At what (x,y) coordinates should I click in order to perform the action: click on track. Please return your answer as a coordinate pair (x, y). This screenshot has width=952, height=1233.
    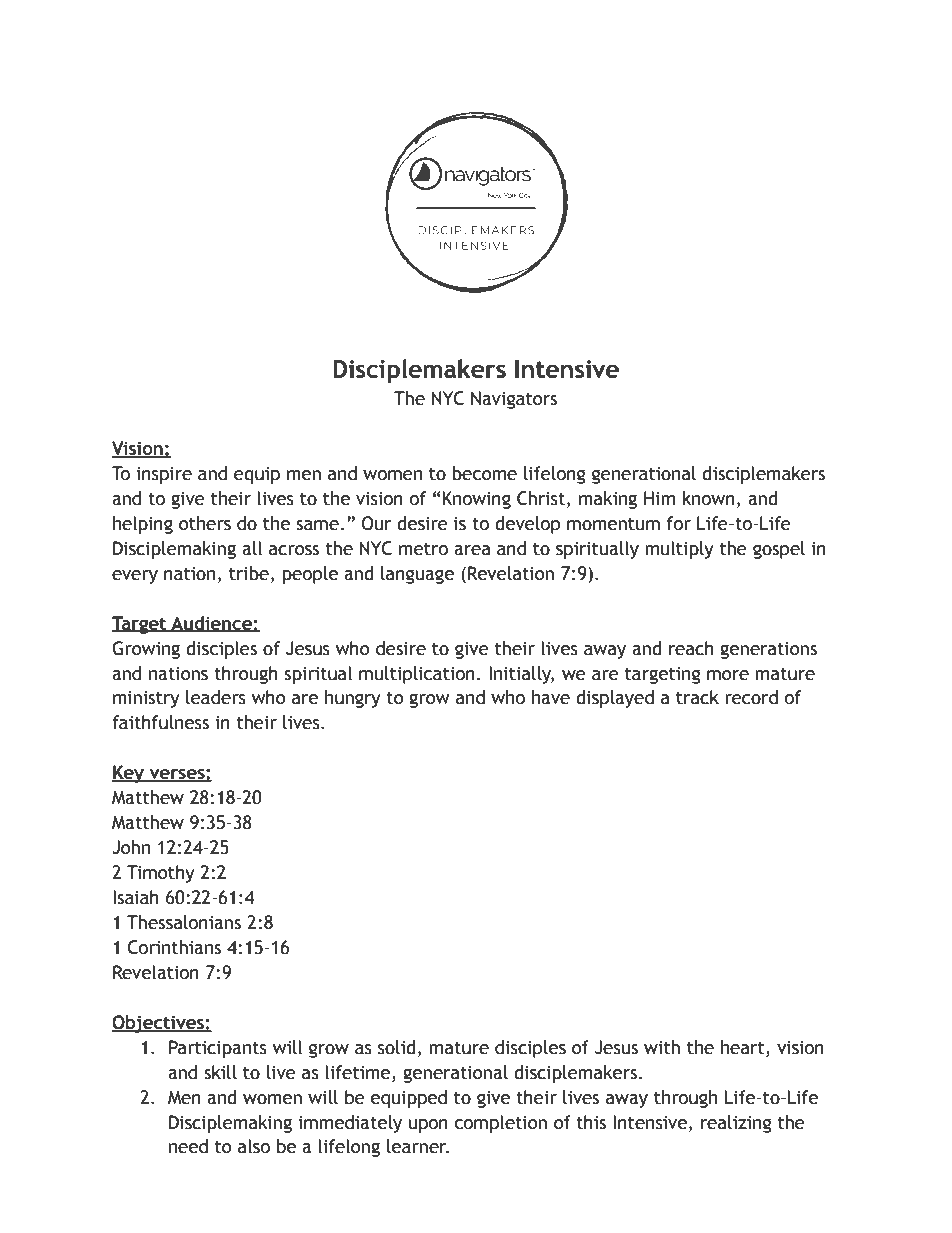
    Looking at the image, I should click on (697, 697).
